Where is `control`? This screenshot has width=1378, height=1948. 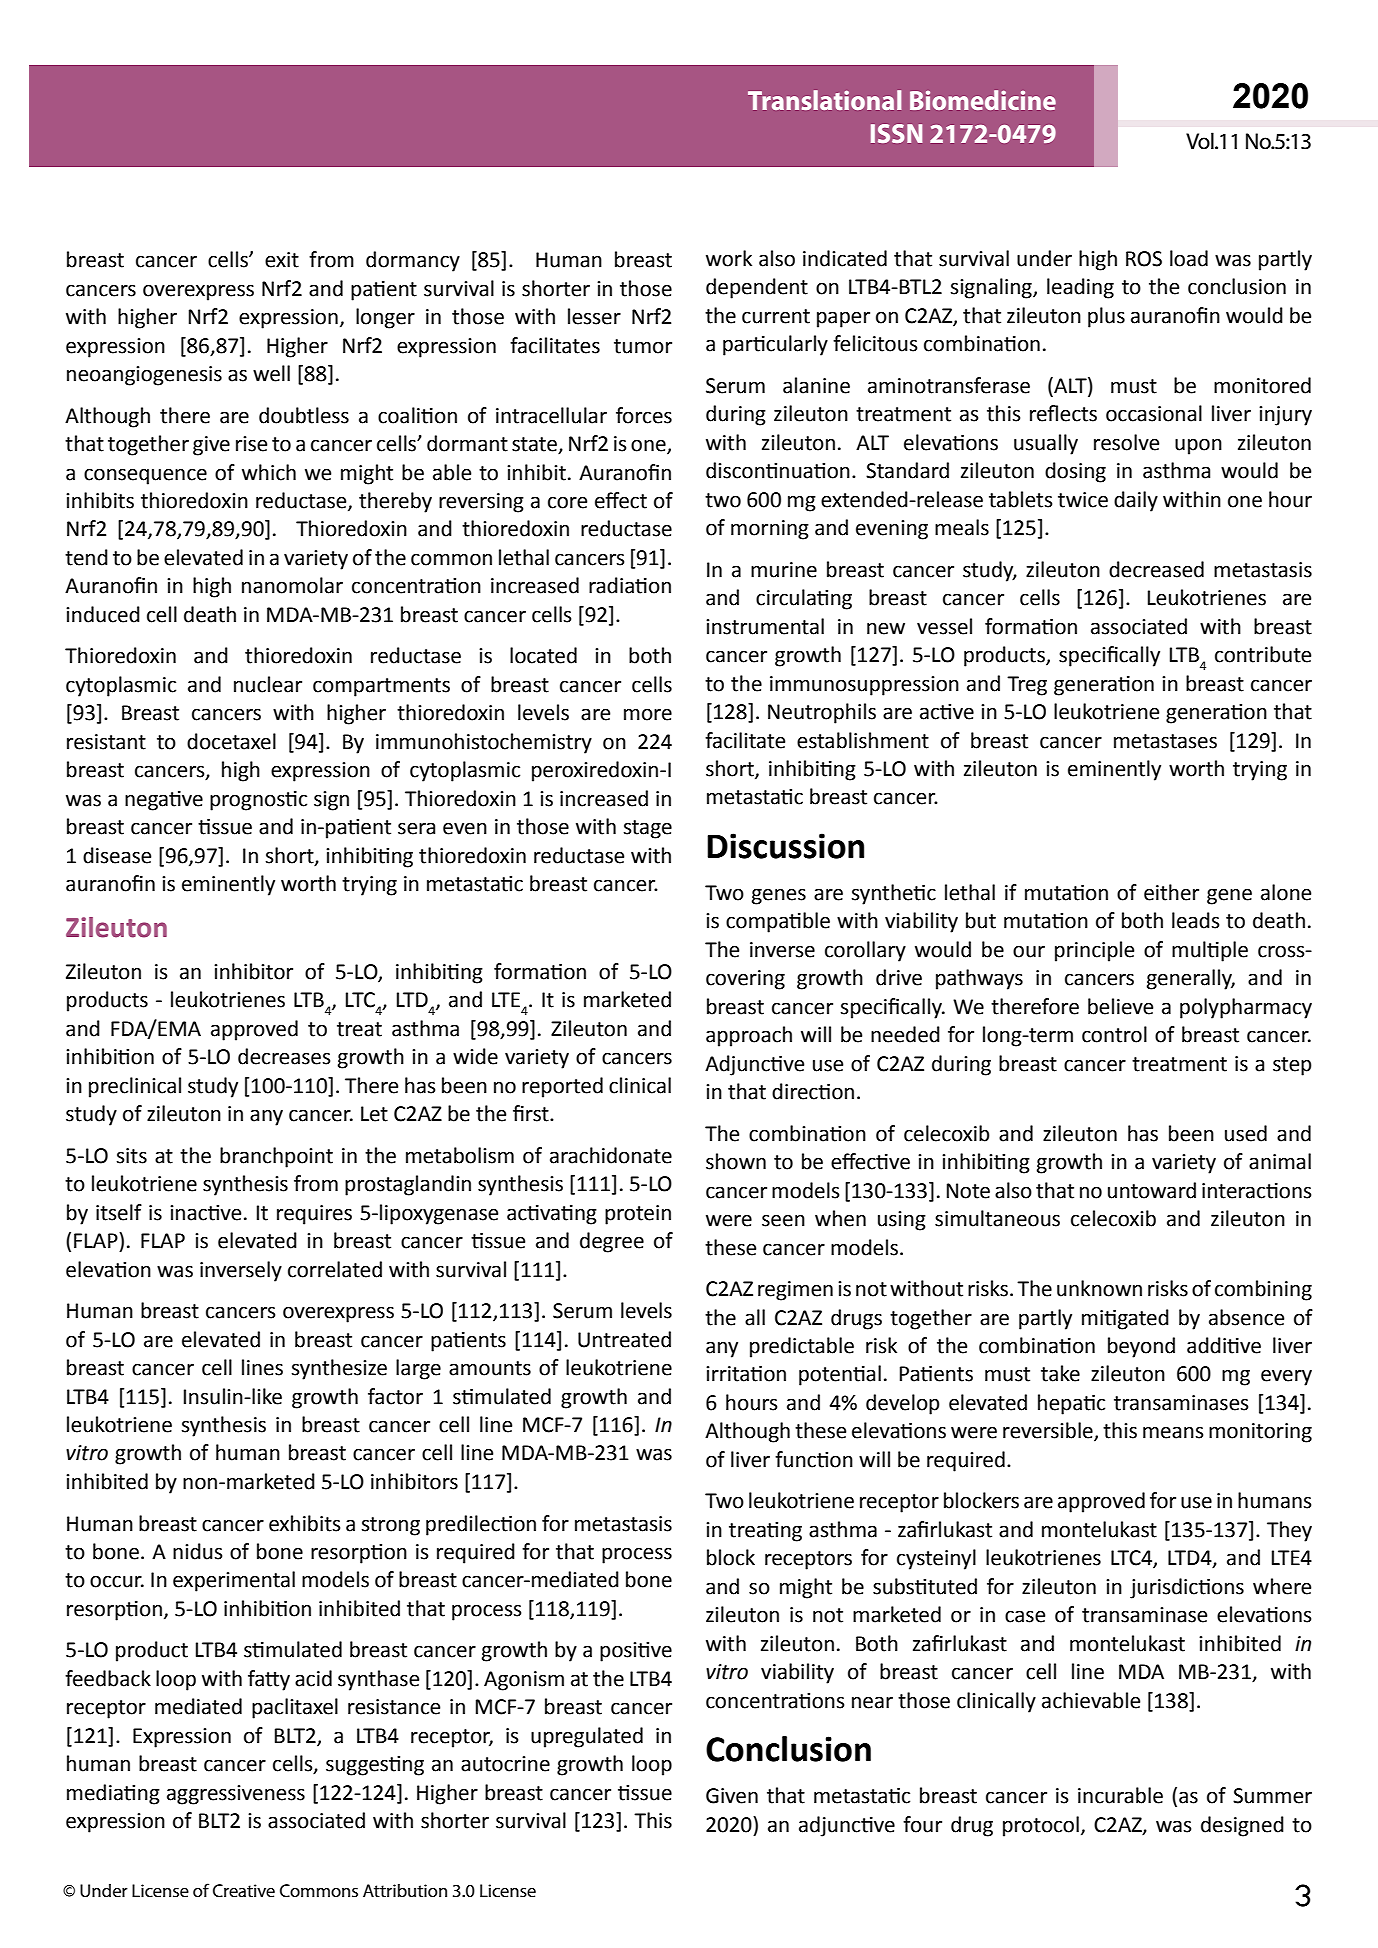
control is located at coordinates (1114, 1034).
